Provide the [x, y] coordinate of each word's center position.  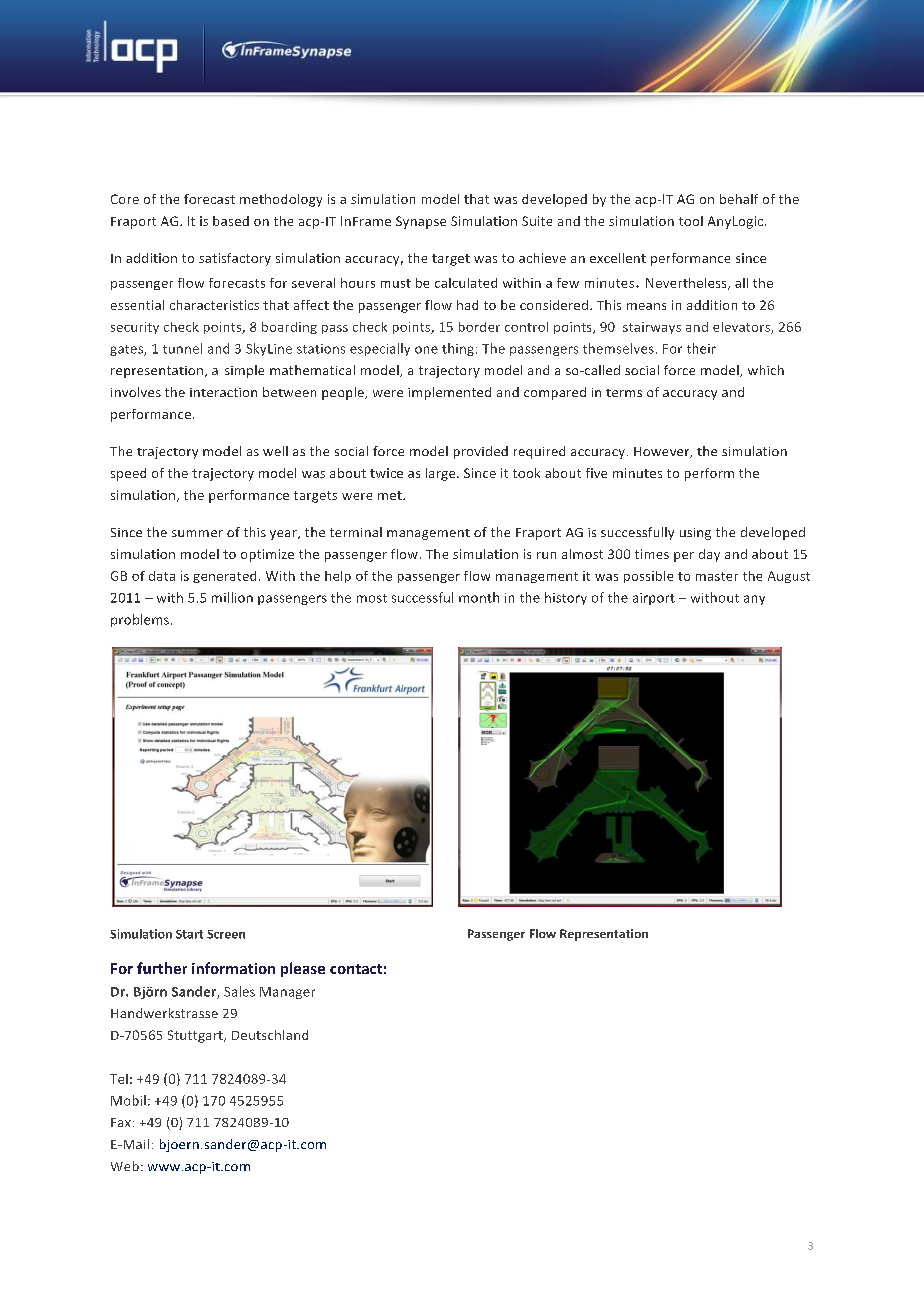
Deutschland [270, 1035]
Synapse [421, 222]
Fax [121, 1122]
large [442, 474]
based [231, 221]
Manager [287, 993]
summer [197, 533]
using [695, 534]
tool [691, 221]
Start [189, 934]
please [303, 969]
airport [654, 599]
